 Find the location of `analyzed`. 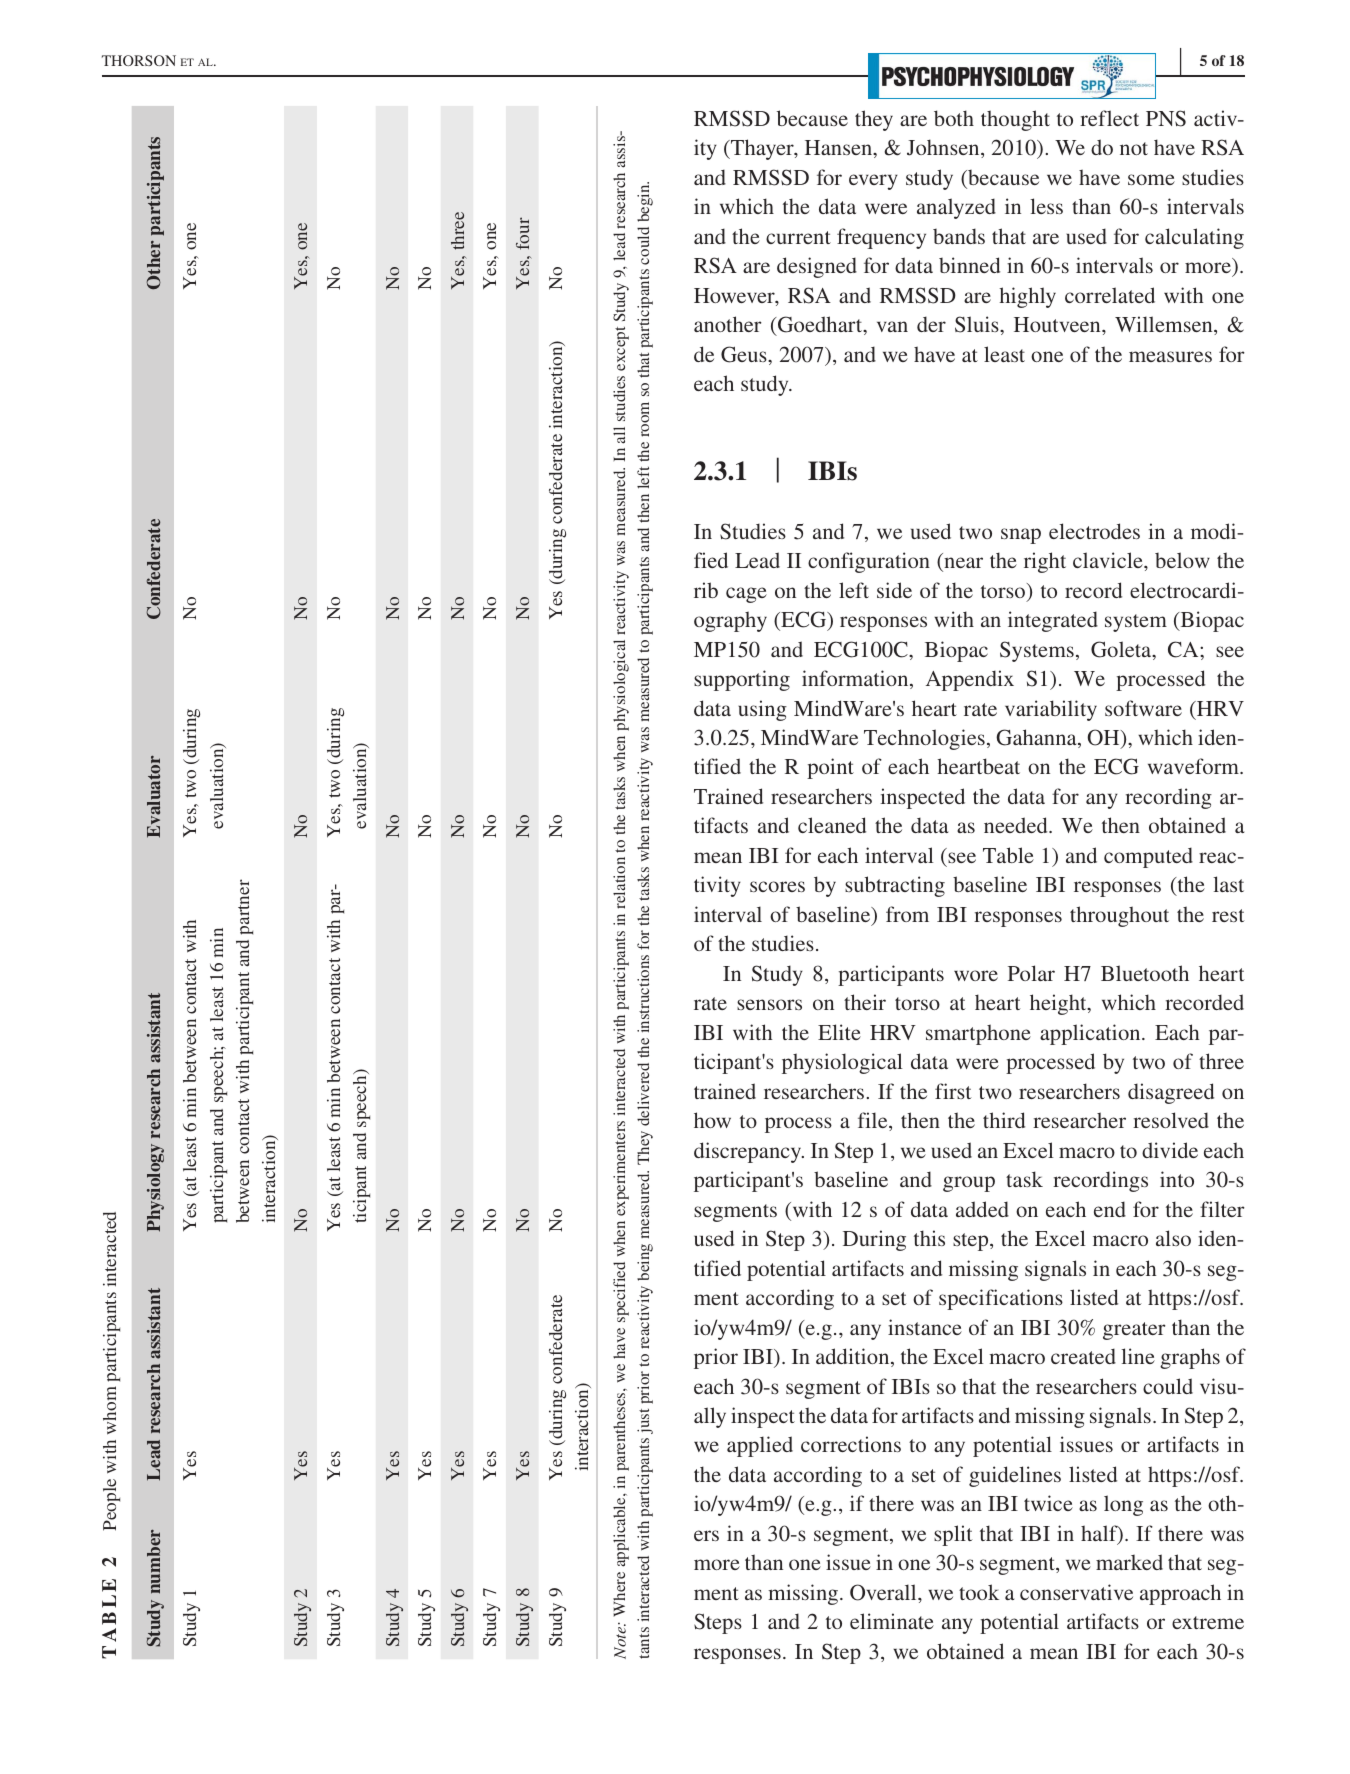

analyzed is located at coordinates (956, 208).
